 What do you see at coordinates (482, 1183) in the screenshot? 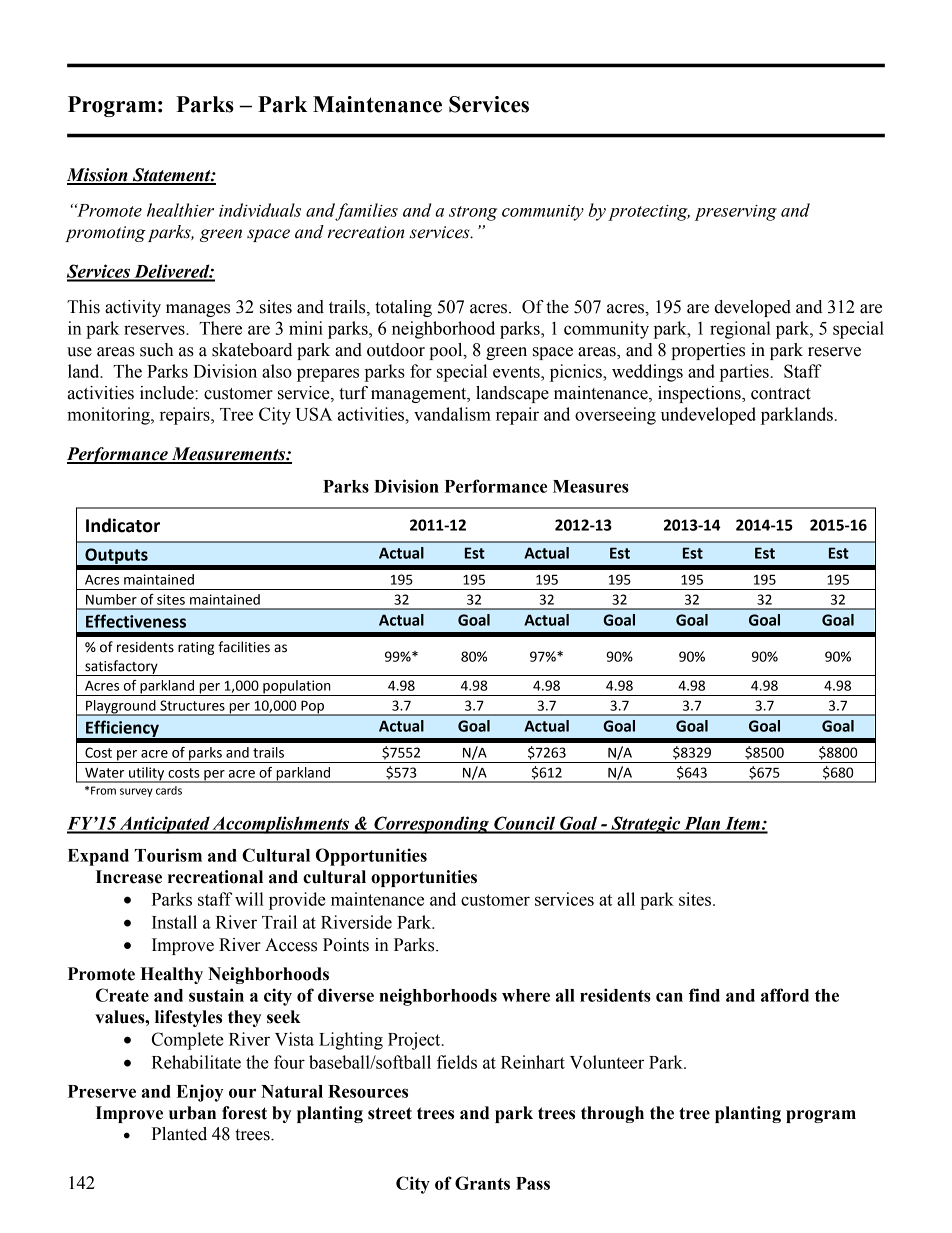
I see `Grants` at bounding box center [482, 1183].
